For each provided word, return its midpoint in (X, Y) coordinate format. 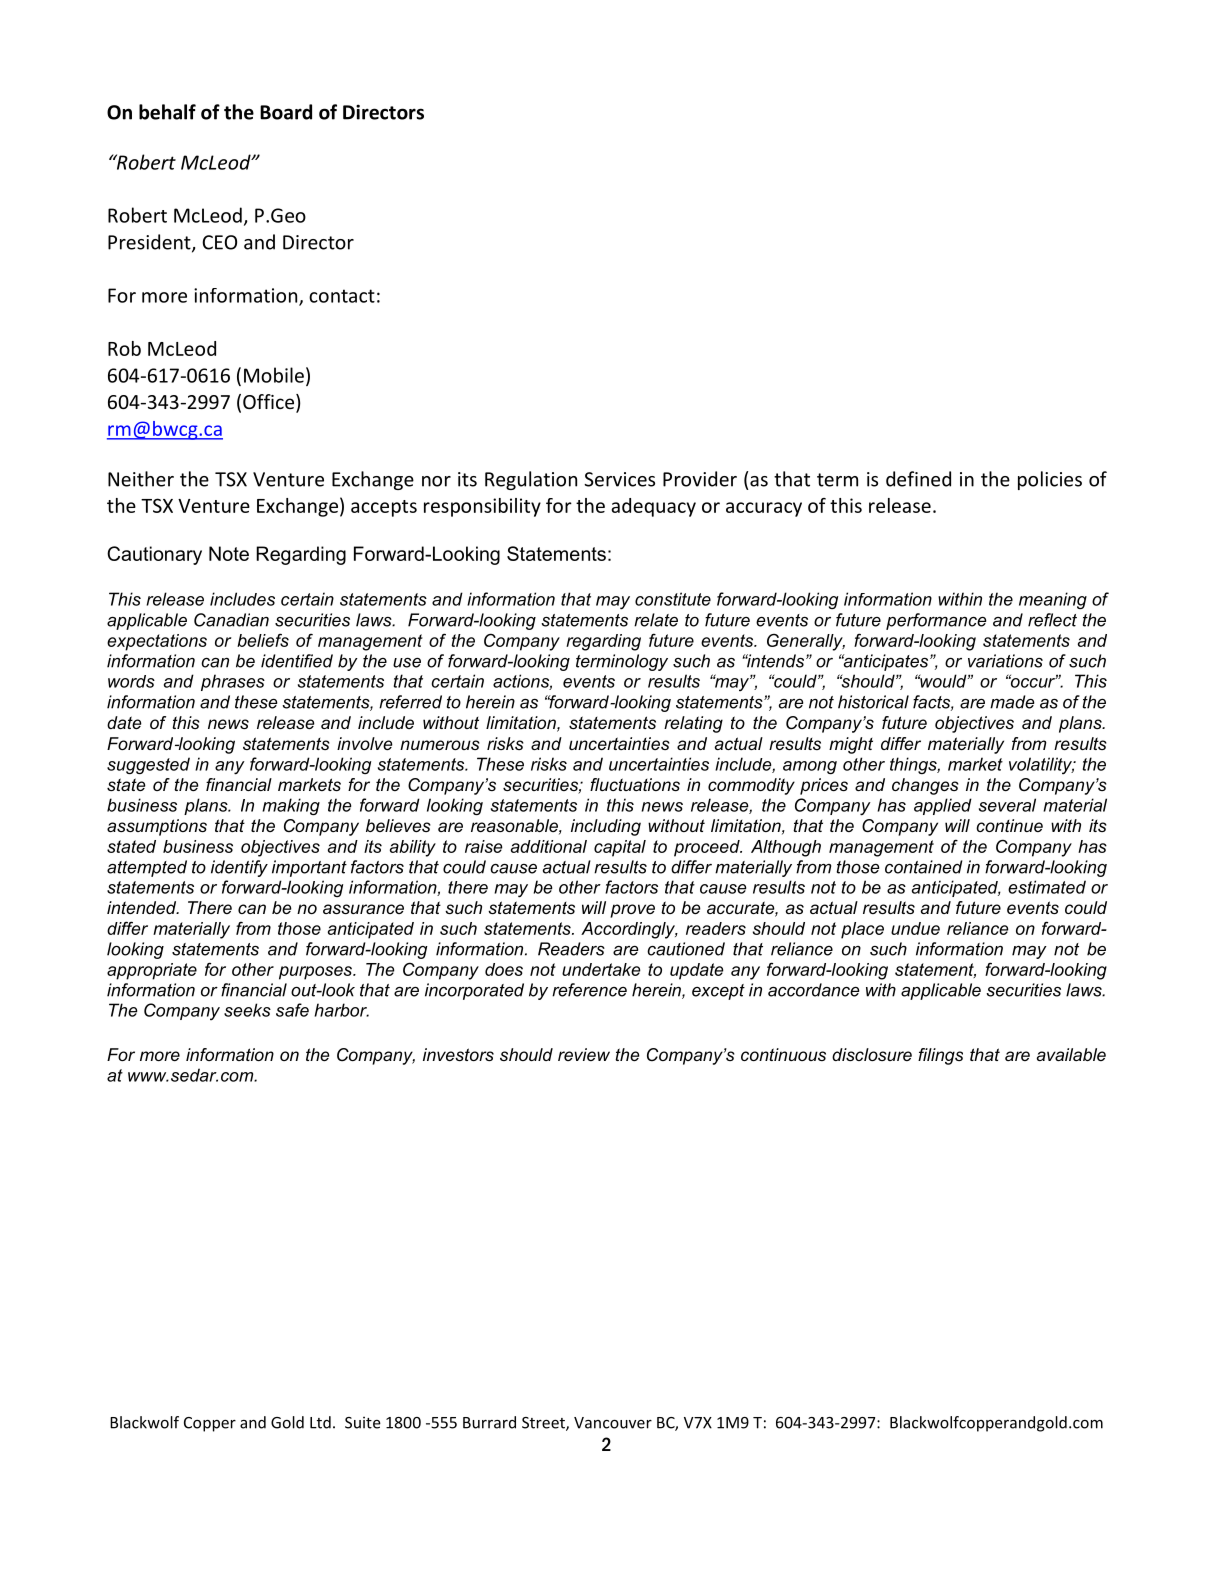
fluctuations (635, 784)
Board (286, 112)
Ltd (320, 1422)
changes (925, 786)
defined (918, 479)
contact (342, 296)
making (291, 806)
